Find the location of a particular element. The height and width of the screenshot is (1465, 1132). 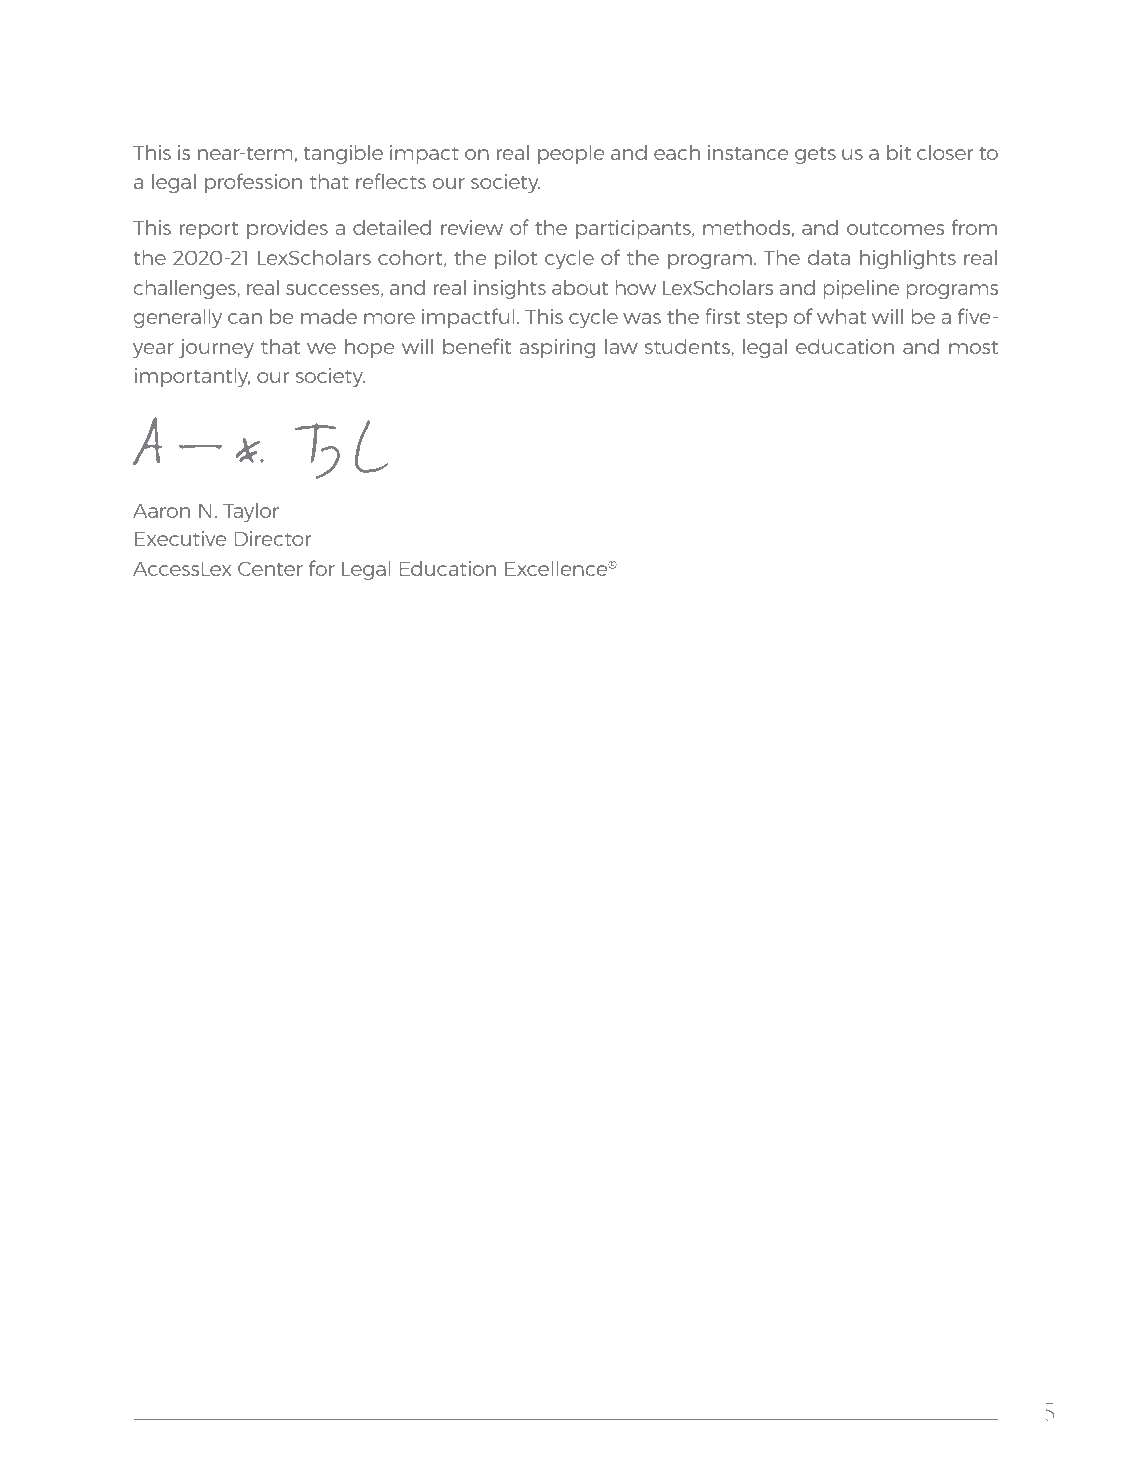

bit is located at coordinates (899, 152).
